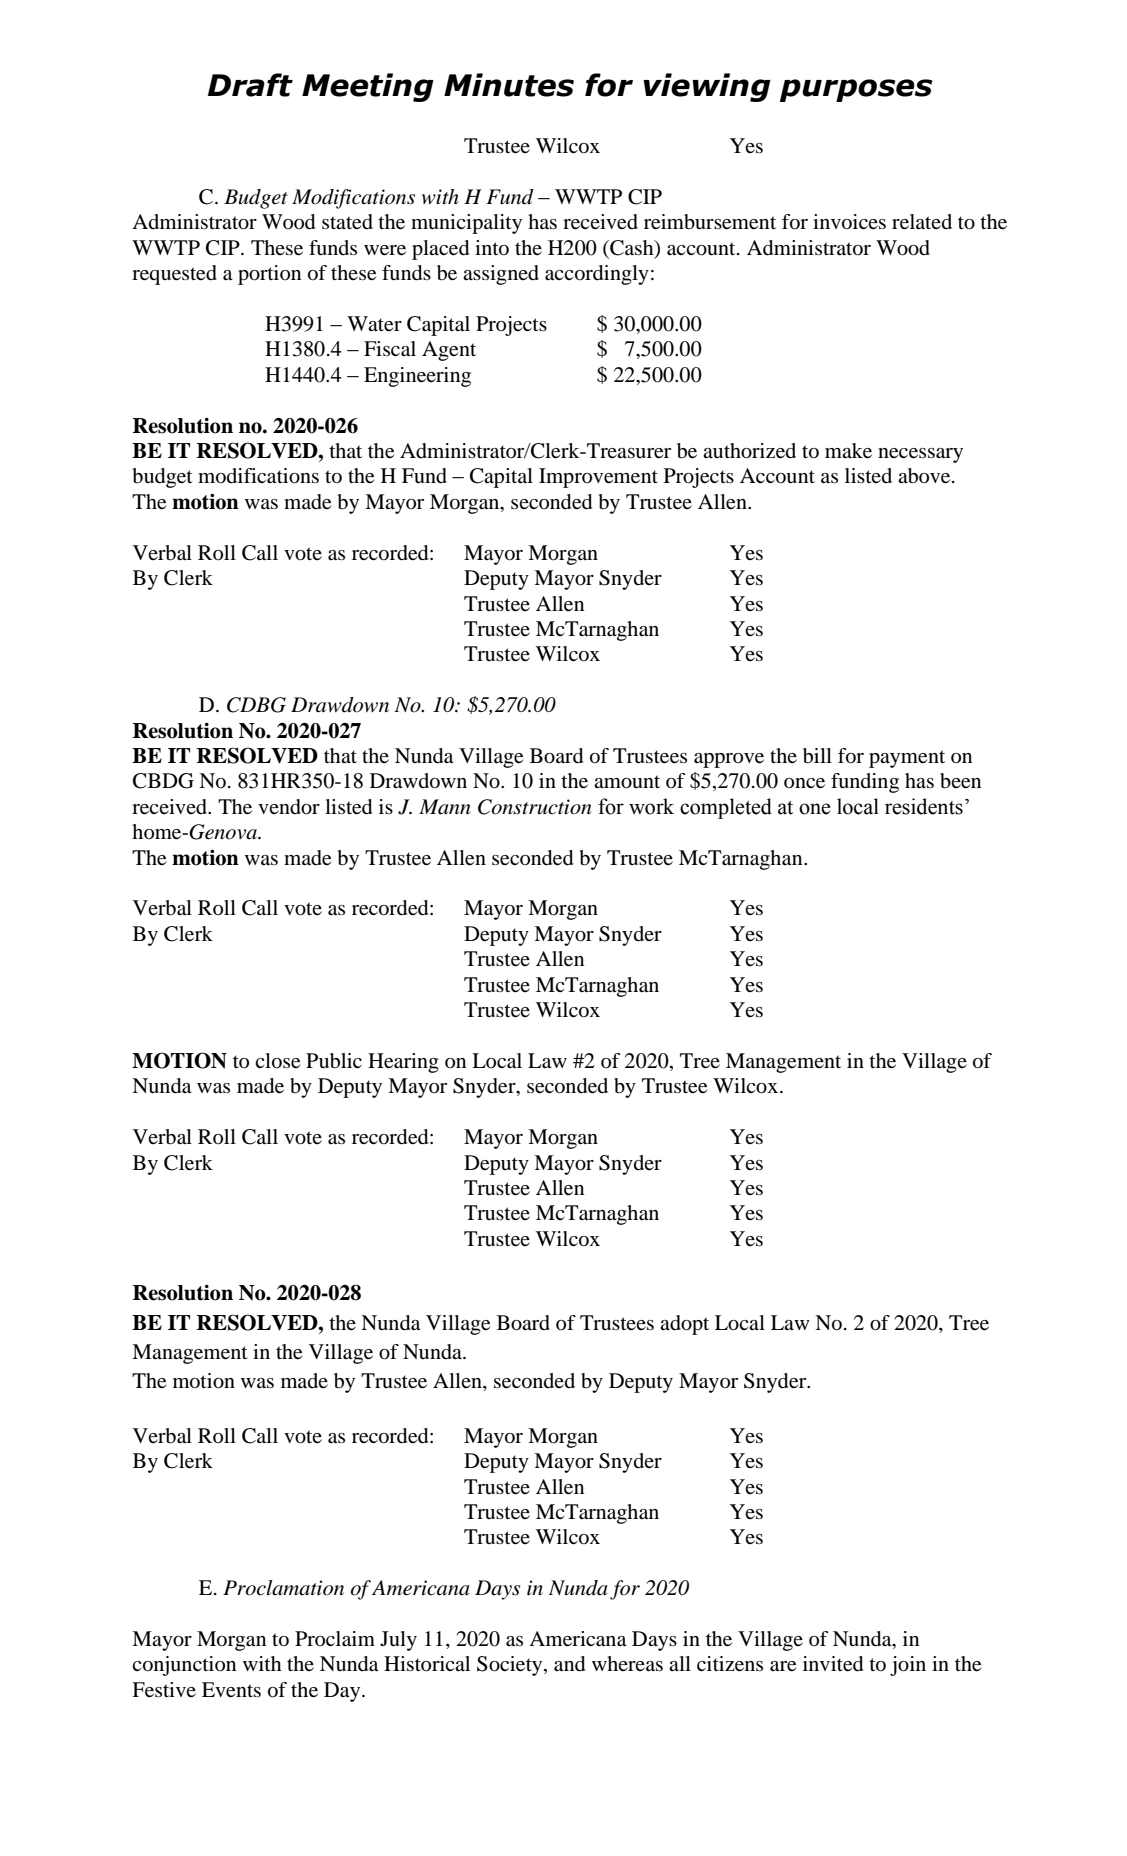 The width and height of the image is (1127, 1856). What do you see at coordinates (856, 90) in the image?
I see `purposes` at bounding box center [856, 90].
